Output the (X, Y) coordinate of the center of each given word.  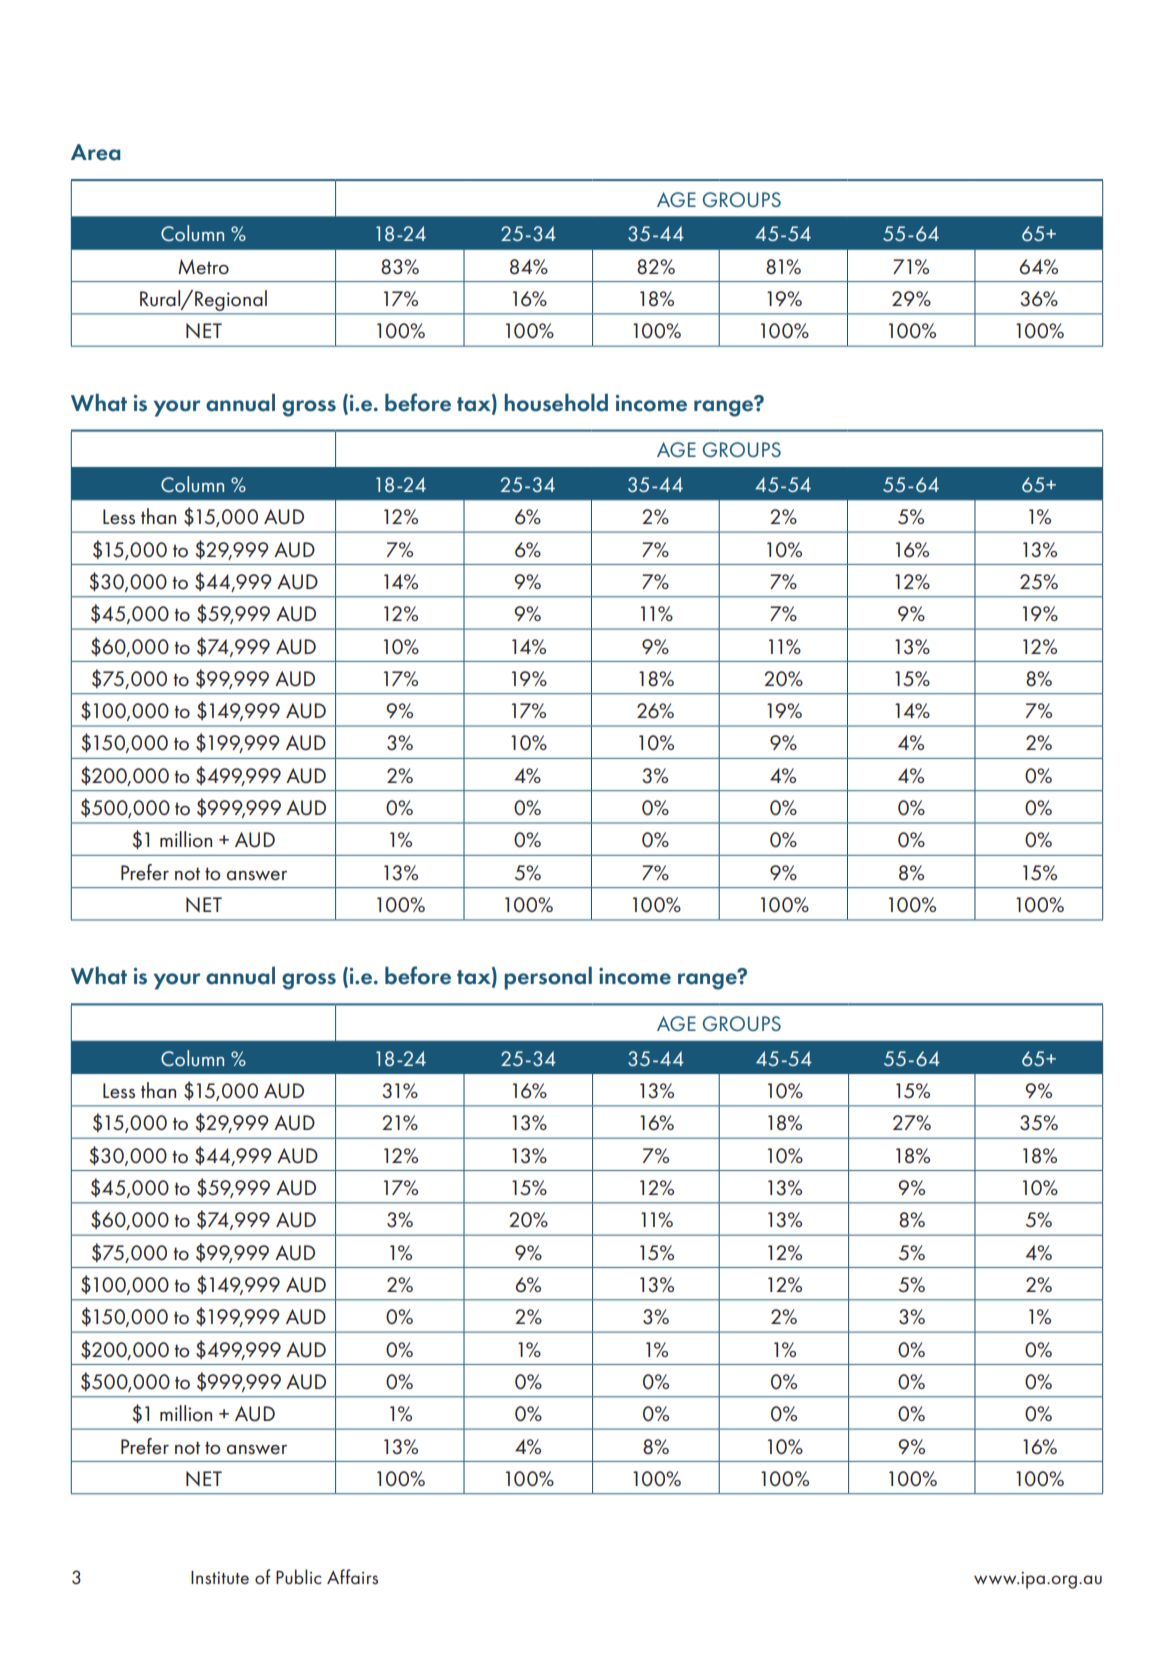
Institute (220, 1577)
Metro (203, 267)
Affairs (352, 1576)
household (556, 402)
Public (299, 1577)
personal (548, 978)
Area (95, 152)
